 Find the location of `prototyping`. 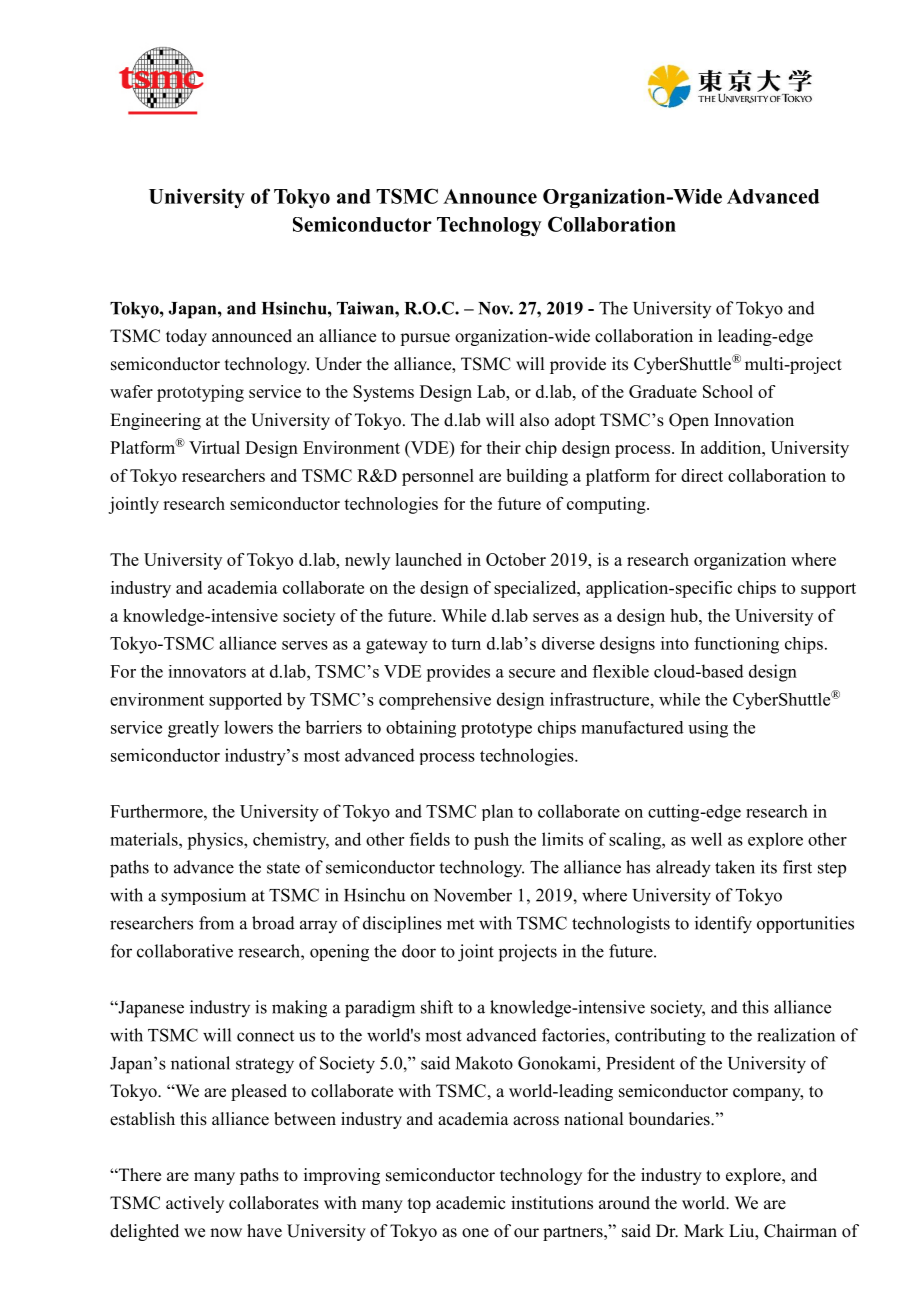

prototyping is located at coordinates (200, 393).
